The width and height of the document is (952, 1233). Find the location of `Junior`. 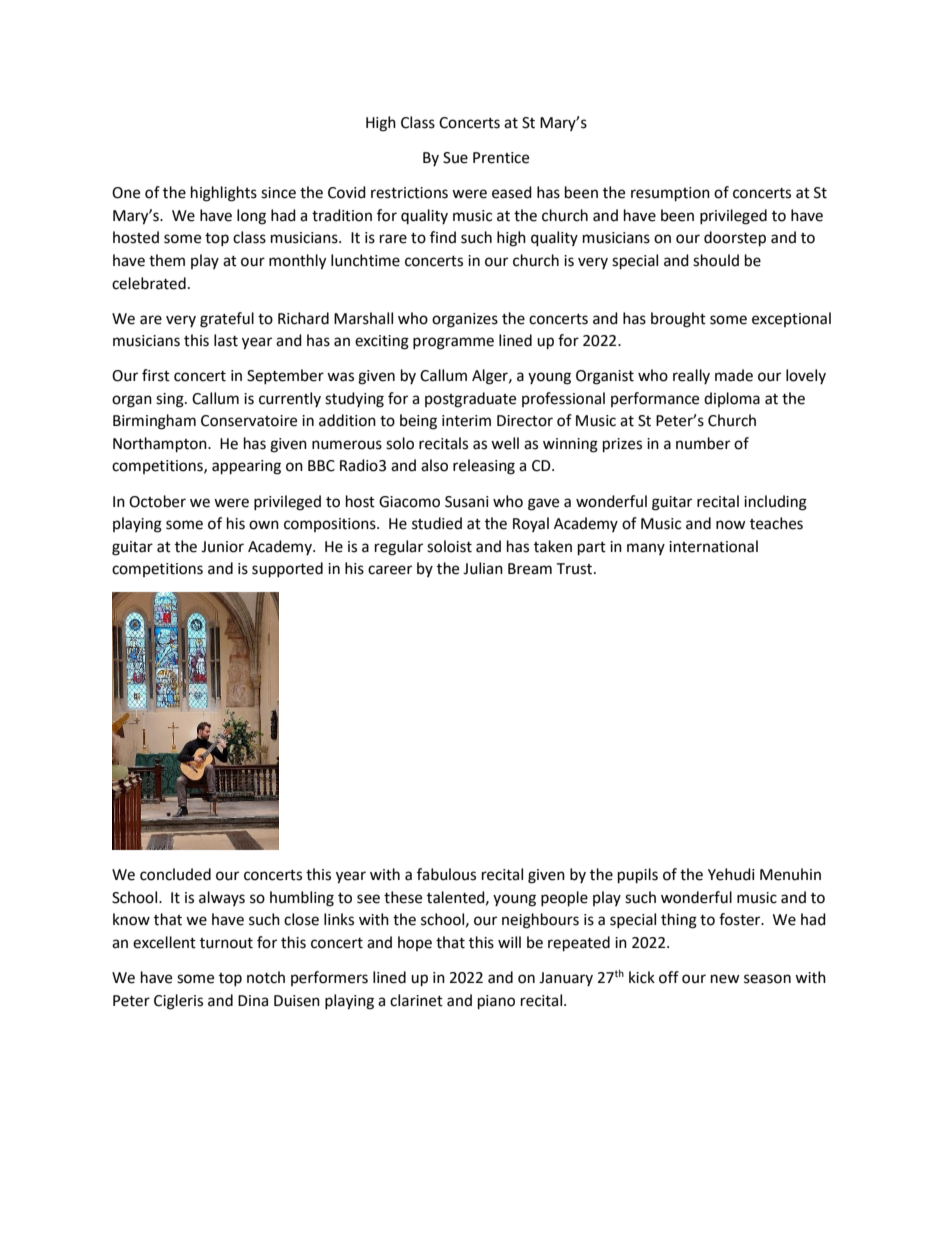

Junior is located at coordinates (222, 547).
